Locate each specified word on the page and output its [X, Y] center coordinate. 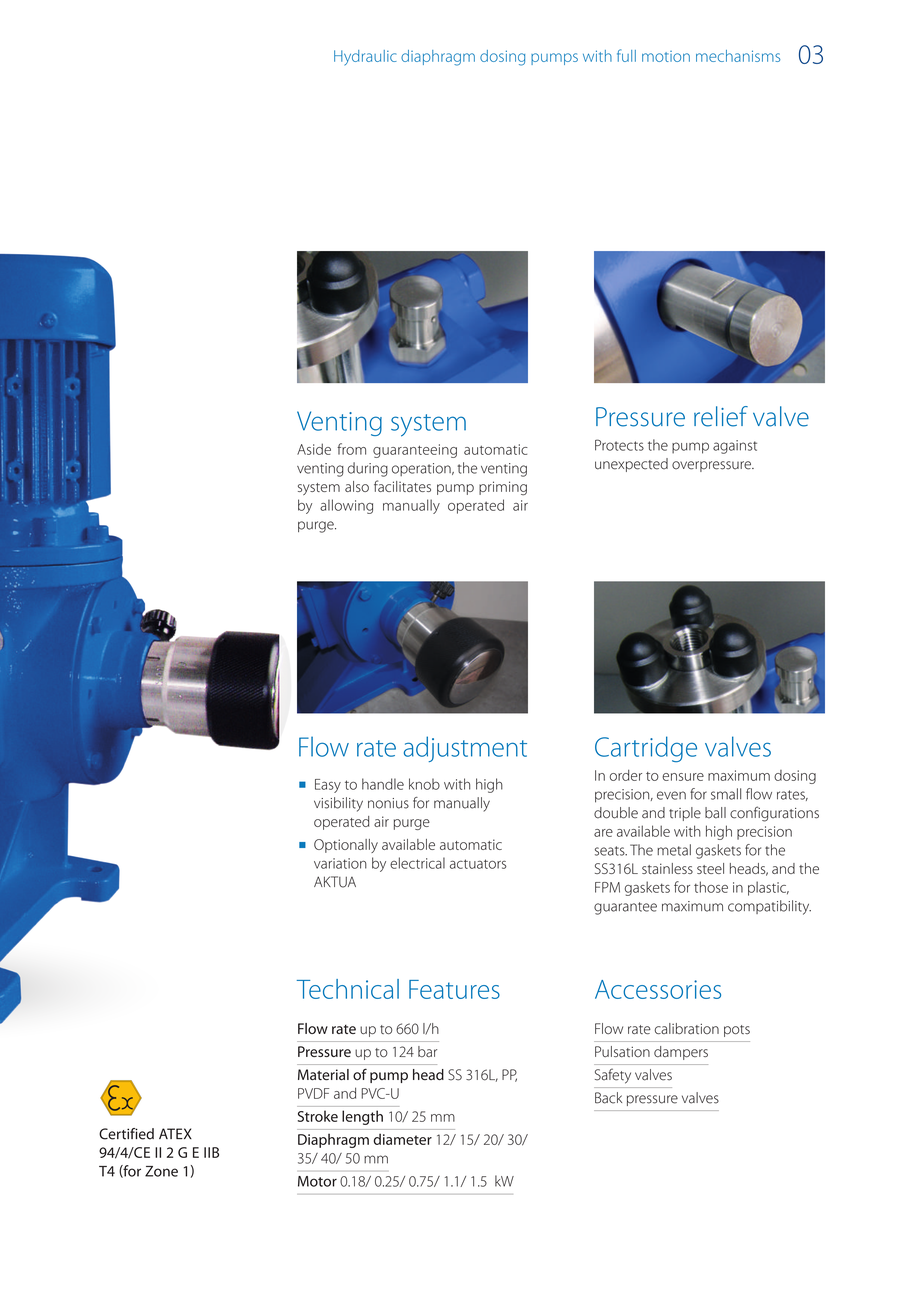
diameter [403, 1139]
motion [666, 56]
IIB [211, 1152]
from [351, 449]
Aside [314, 449]
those [711, 887]
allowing [346, 506]
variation [340, 863]
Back [608, 1098]
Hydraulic [365, 58]
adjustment [465, 749]
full [626, 55]
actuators [478, 864]
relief [721, 416]
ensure [683, 777]
